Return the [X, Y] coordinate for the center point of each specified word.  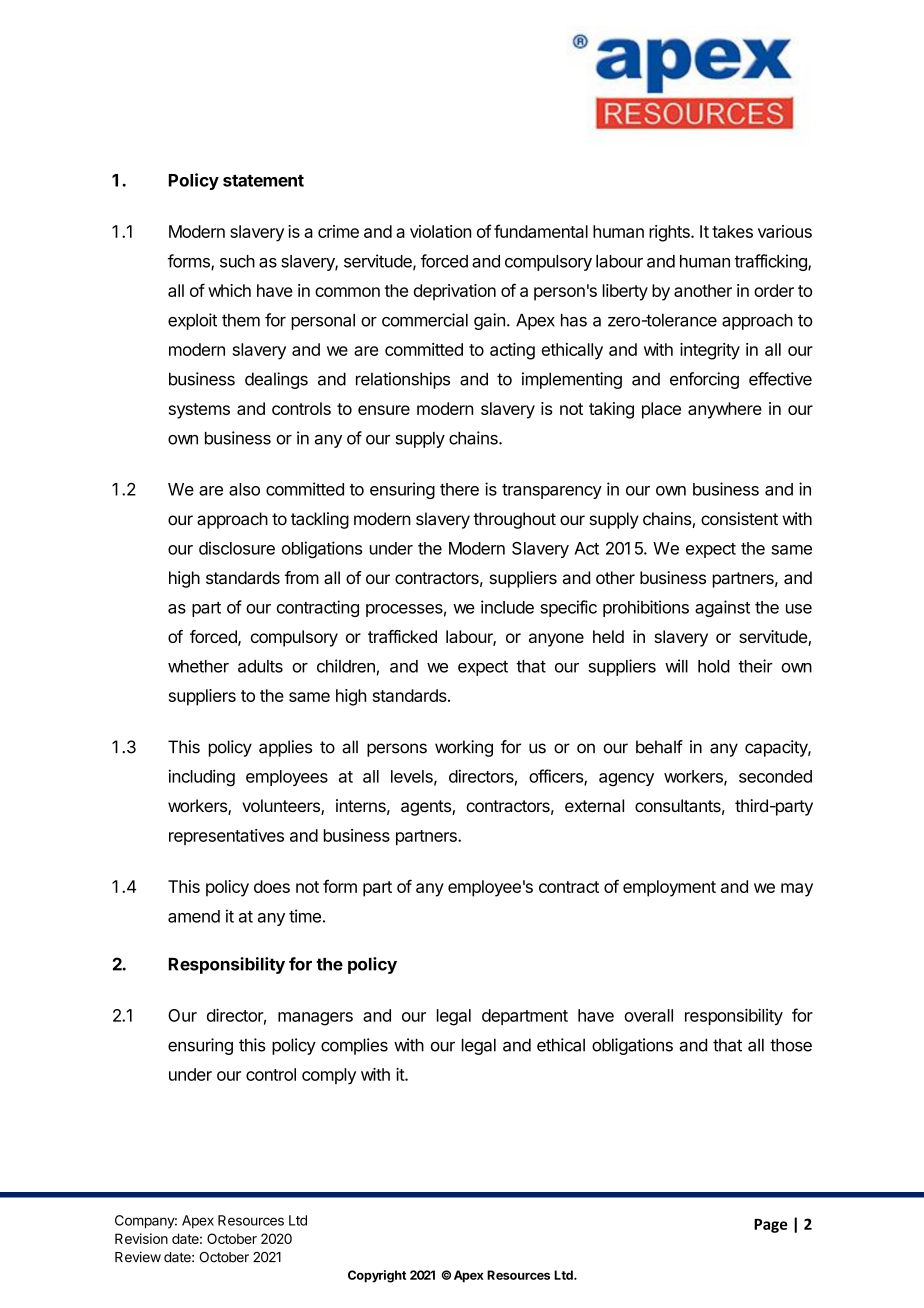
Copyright [377, 1276]
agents [427, 808]
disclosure [237, 548]
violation [440, 231]
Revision [141, 1238]
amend [194, 916]
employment [669, 888]
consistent [739, 519]
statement [263, 181]
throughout [514, 520]
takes [732, 231]
